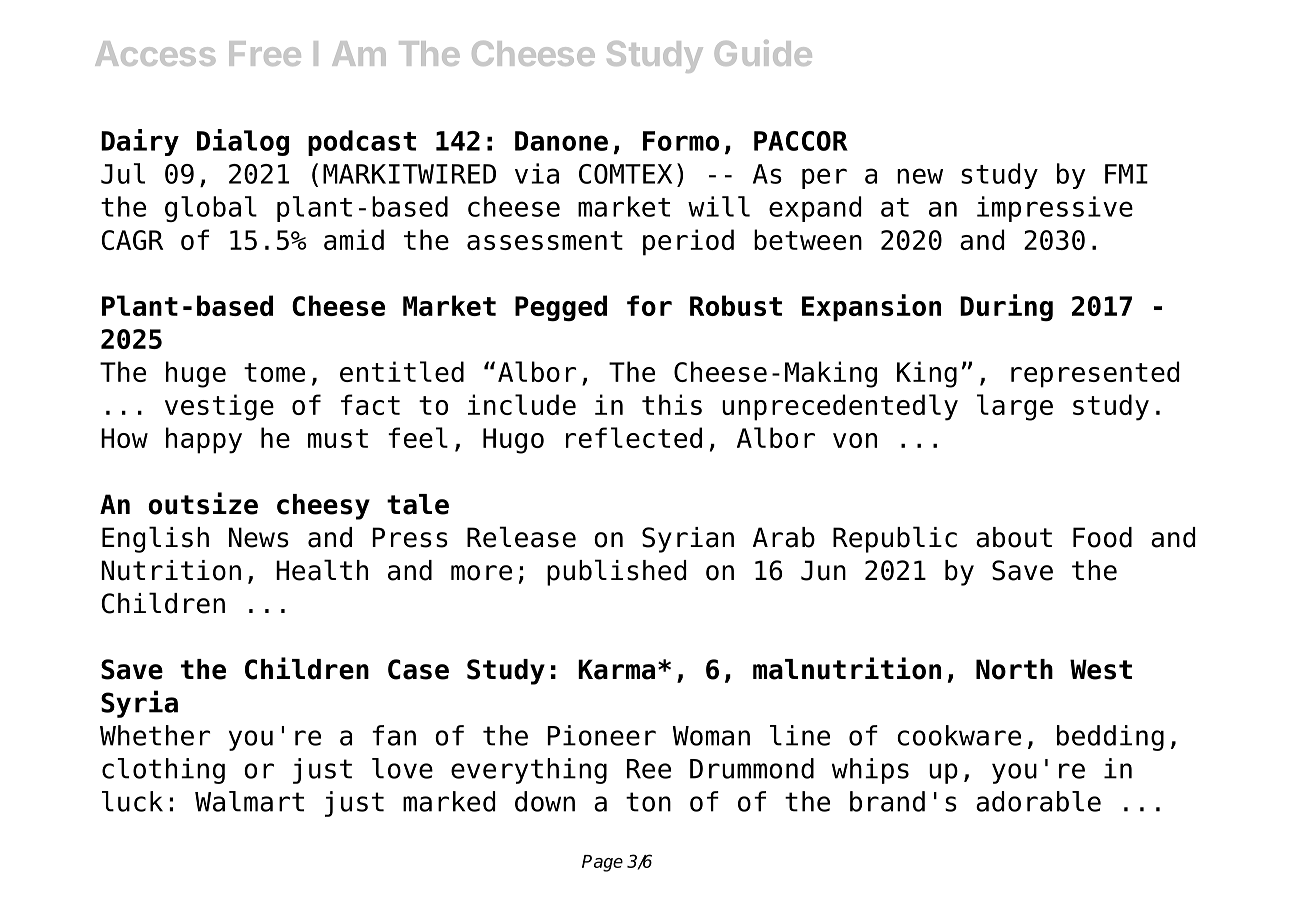 The width and height of the image is (1311, 924). What do you see at coordinates (616, 669) in the image?
I see `Karma` at bounding box center [616, 669].
